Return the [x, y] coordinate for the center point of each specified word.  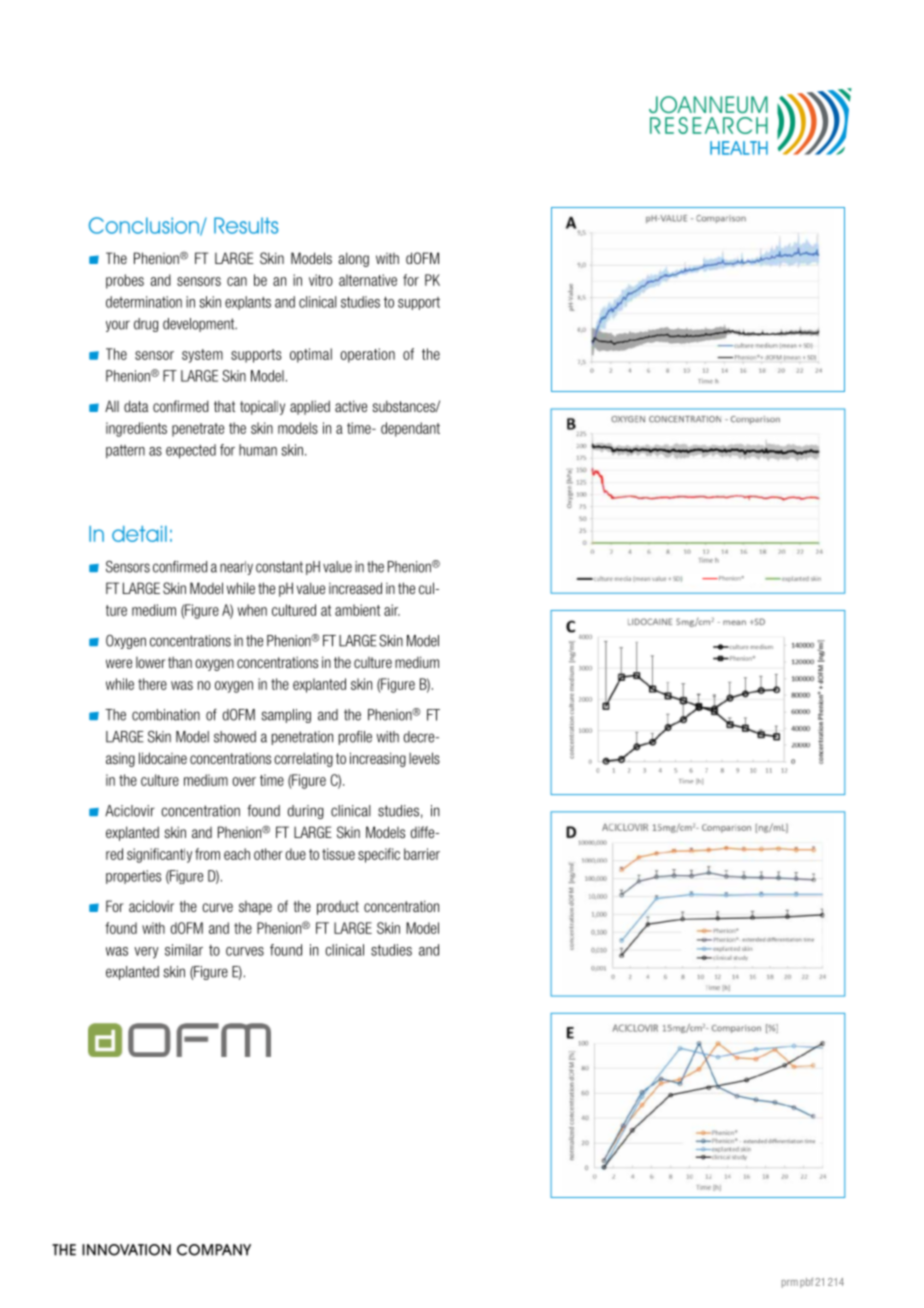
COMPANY [214, 1250]
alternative [368, 280]
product [338, 907]
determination [144, 302]
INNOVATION [126, 1250]
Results [246, 225]
